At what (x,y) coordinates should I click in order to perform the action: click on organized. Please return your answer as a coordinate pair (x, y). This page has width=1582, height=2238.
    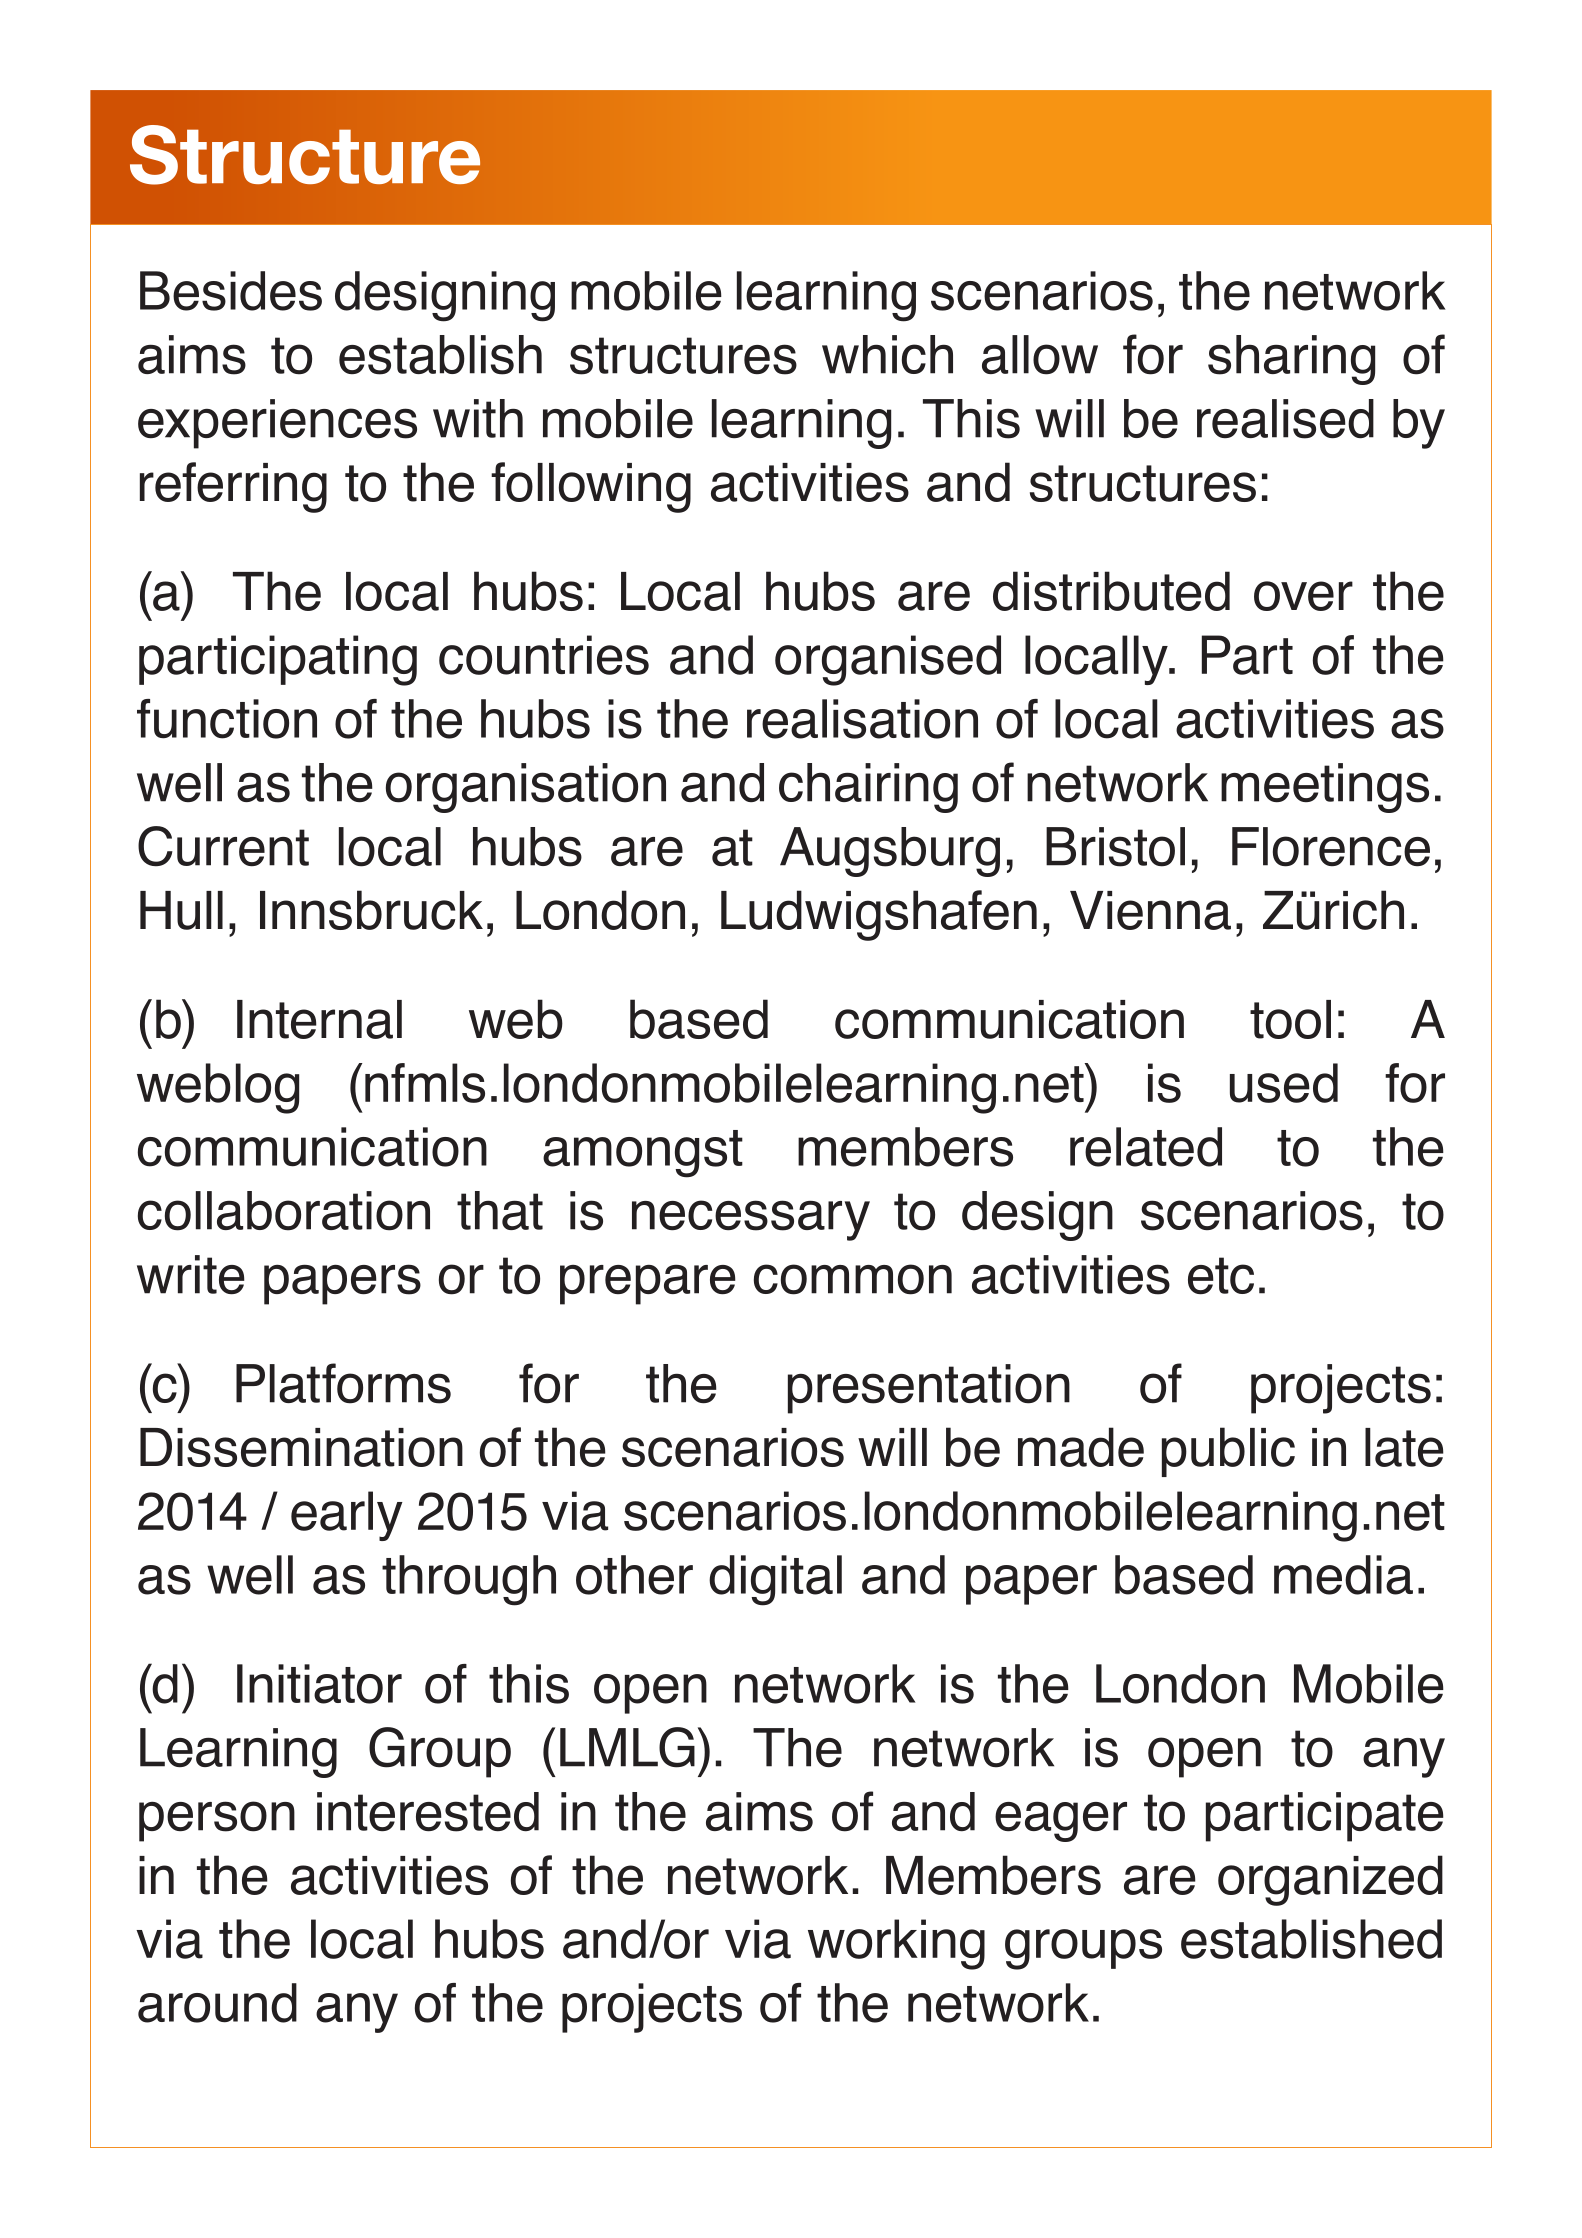
    Looking at the image, I should click on (1330, 1880).
